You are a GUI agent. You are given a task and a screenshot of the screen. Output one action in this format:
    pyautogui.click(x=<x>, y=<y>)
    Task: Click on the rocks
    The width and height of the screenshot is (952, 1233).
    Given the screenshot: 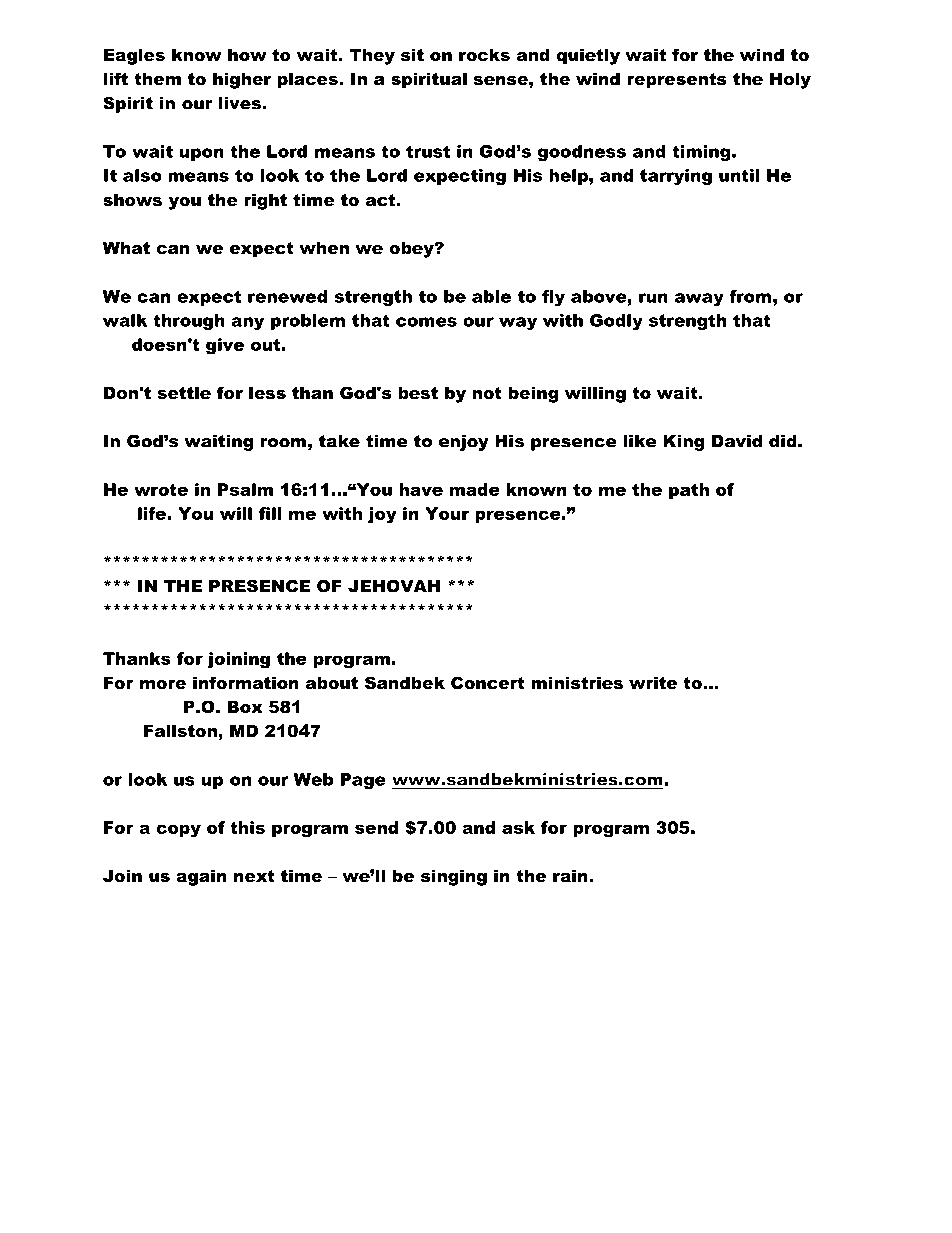 What is the action you would take?
    pyautogui.click(x=484, y=54)
